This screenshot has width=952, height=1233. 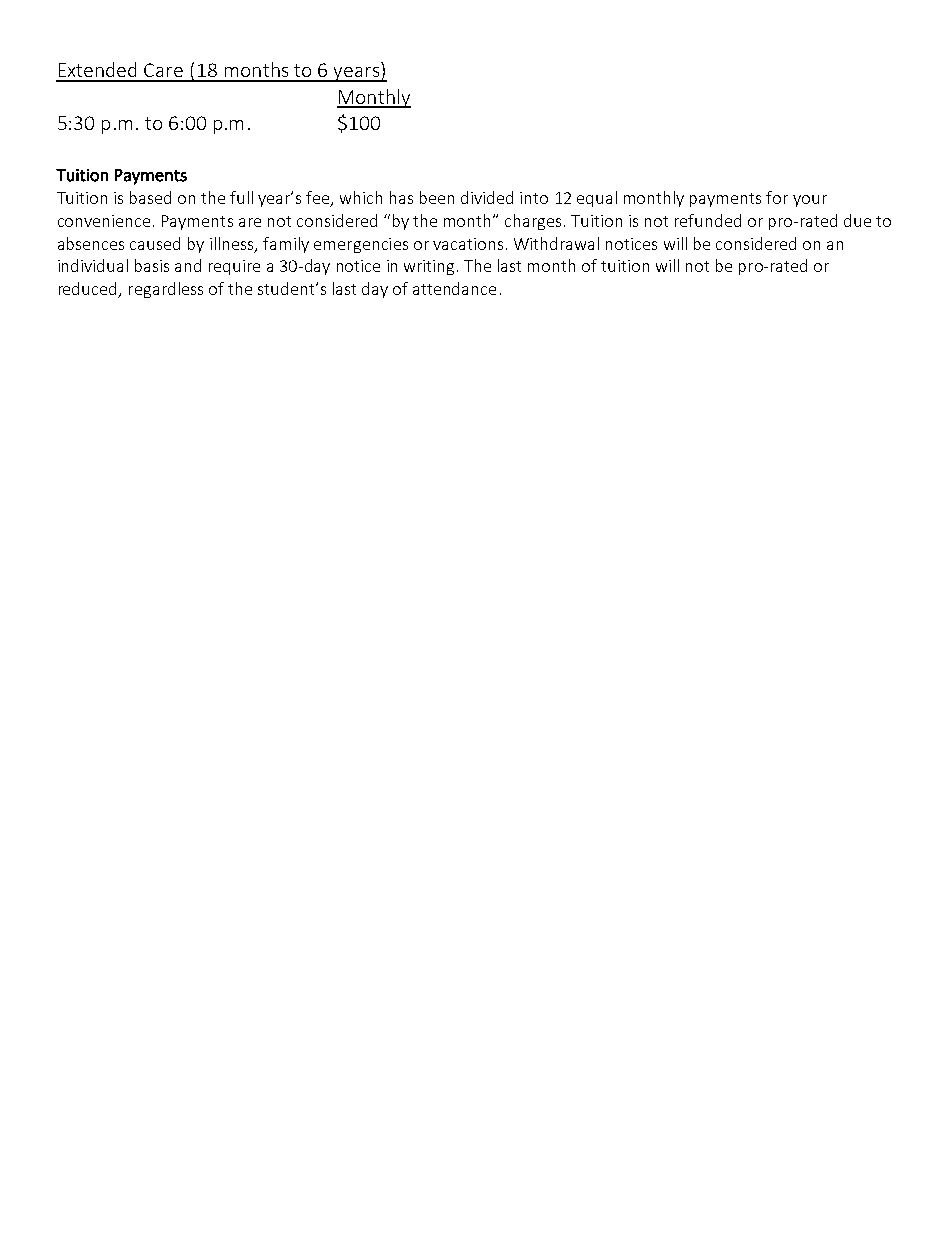 I want to click on divided, so click(x=487, y=197).
